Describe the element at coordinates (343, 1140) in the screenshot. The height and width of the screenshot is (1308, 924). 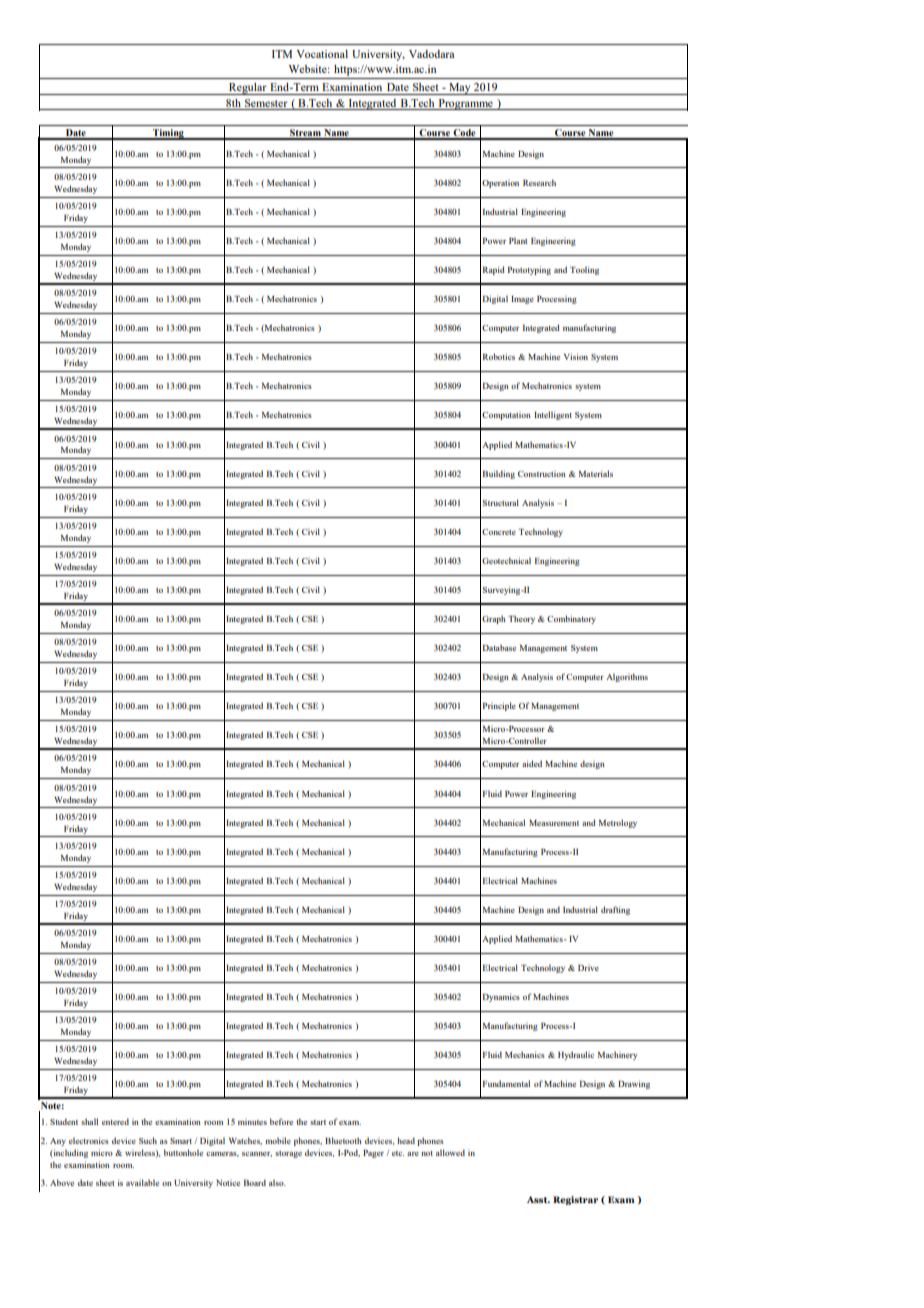
I see `Bluetooth` at that location.
